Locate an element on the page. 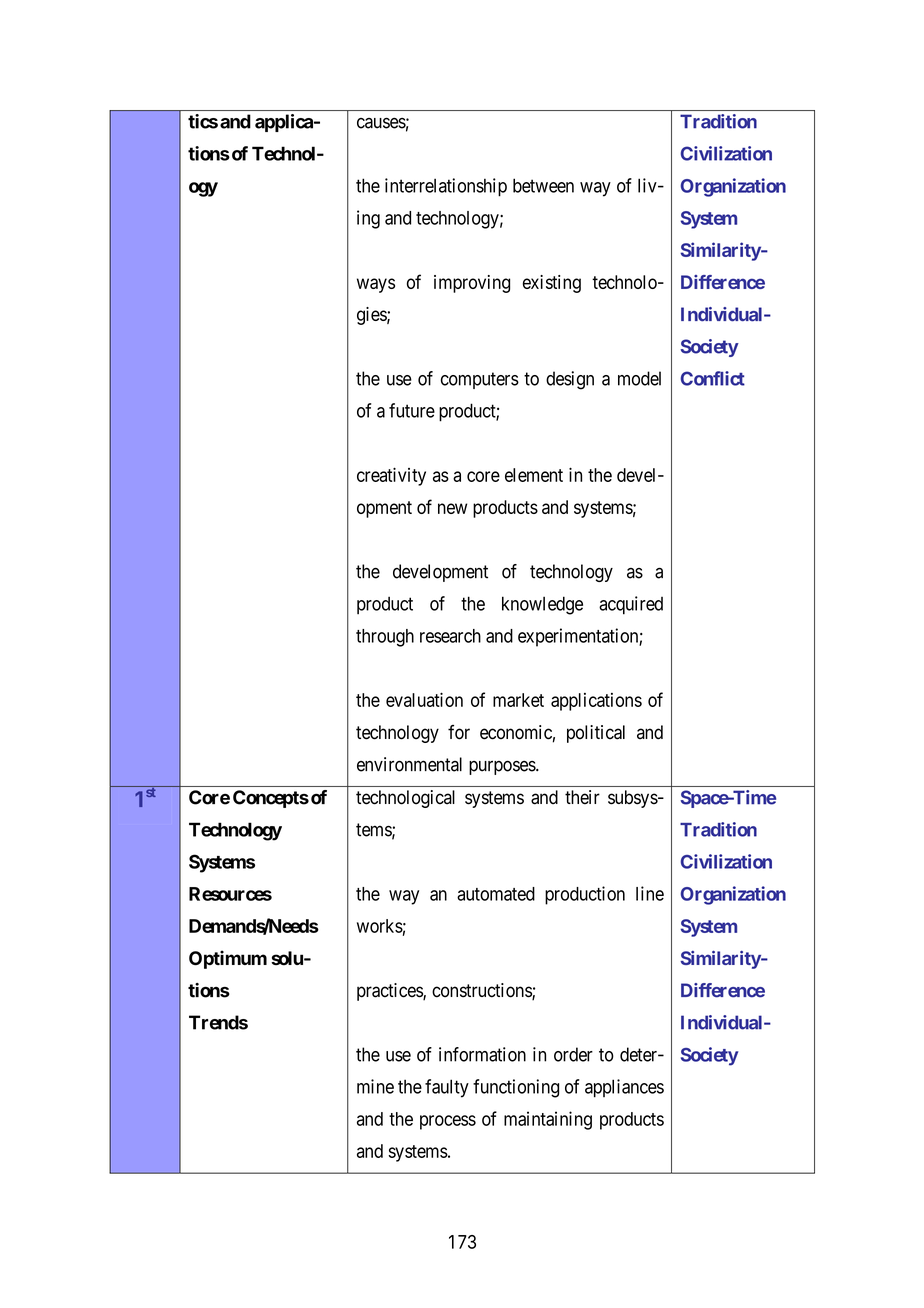 Image resolution: width=924 pixels, height=1308 pixels. research is located at coordinates (450, 636).
